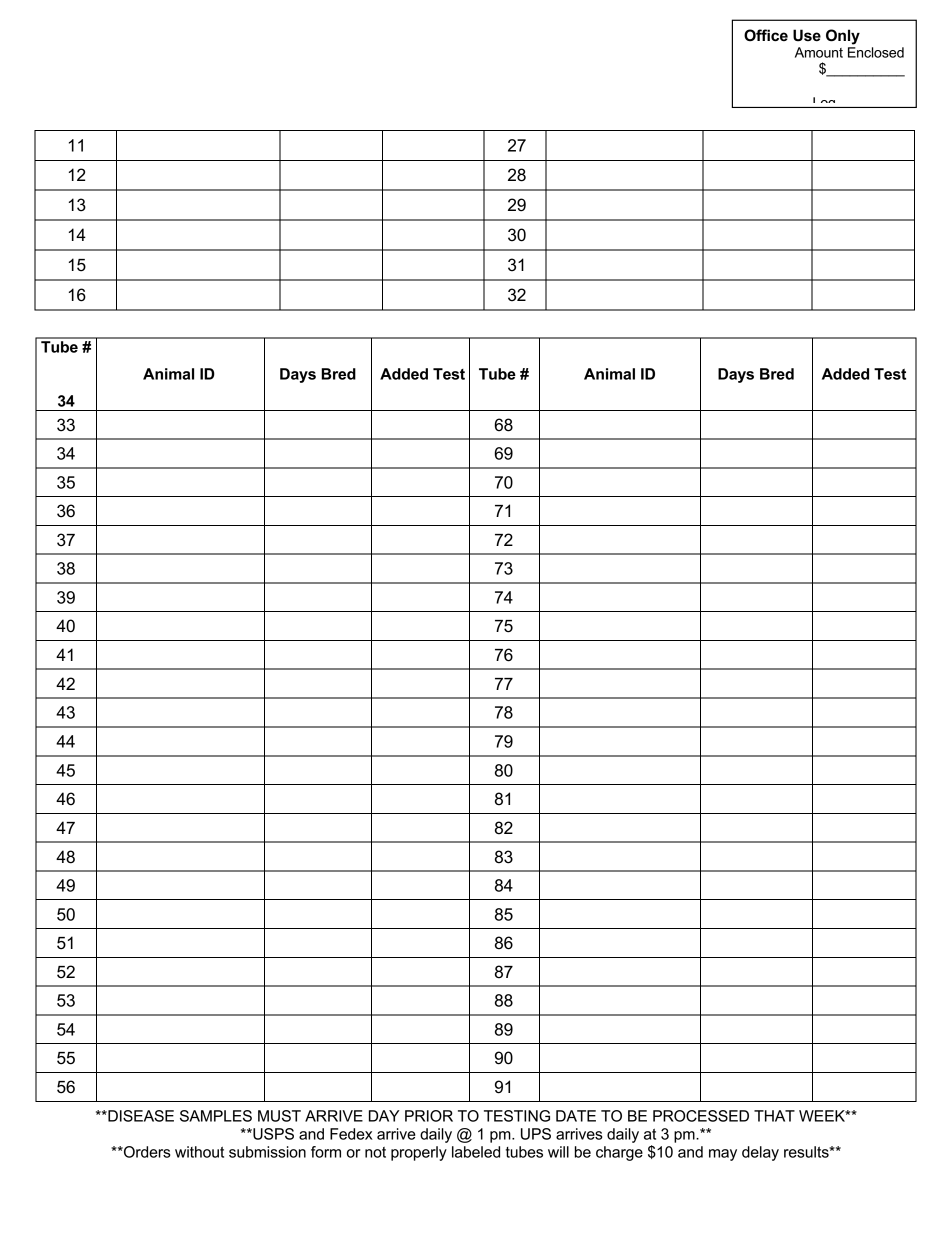 Image resolution: width=952 pixels, height=1233 pixels. I want to click on THAT, so click(774, 1116).
